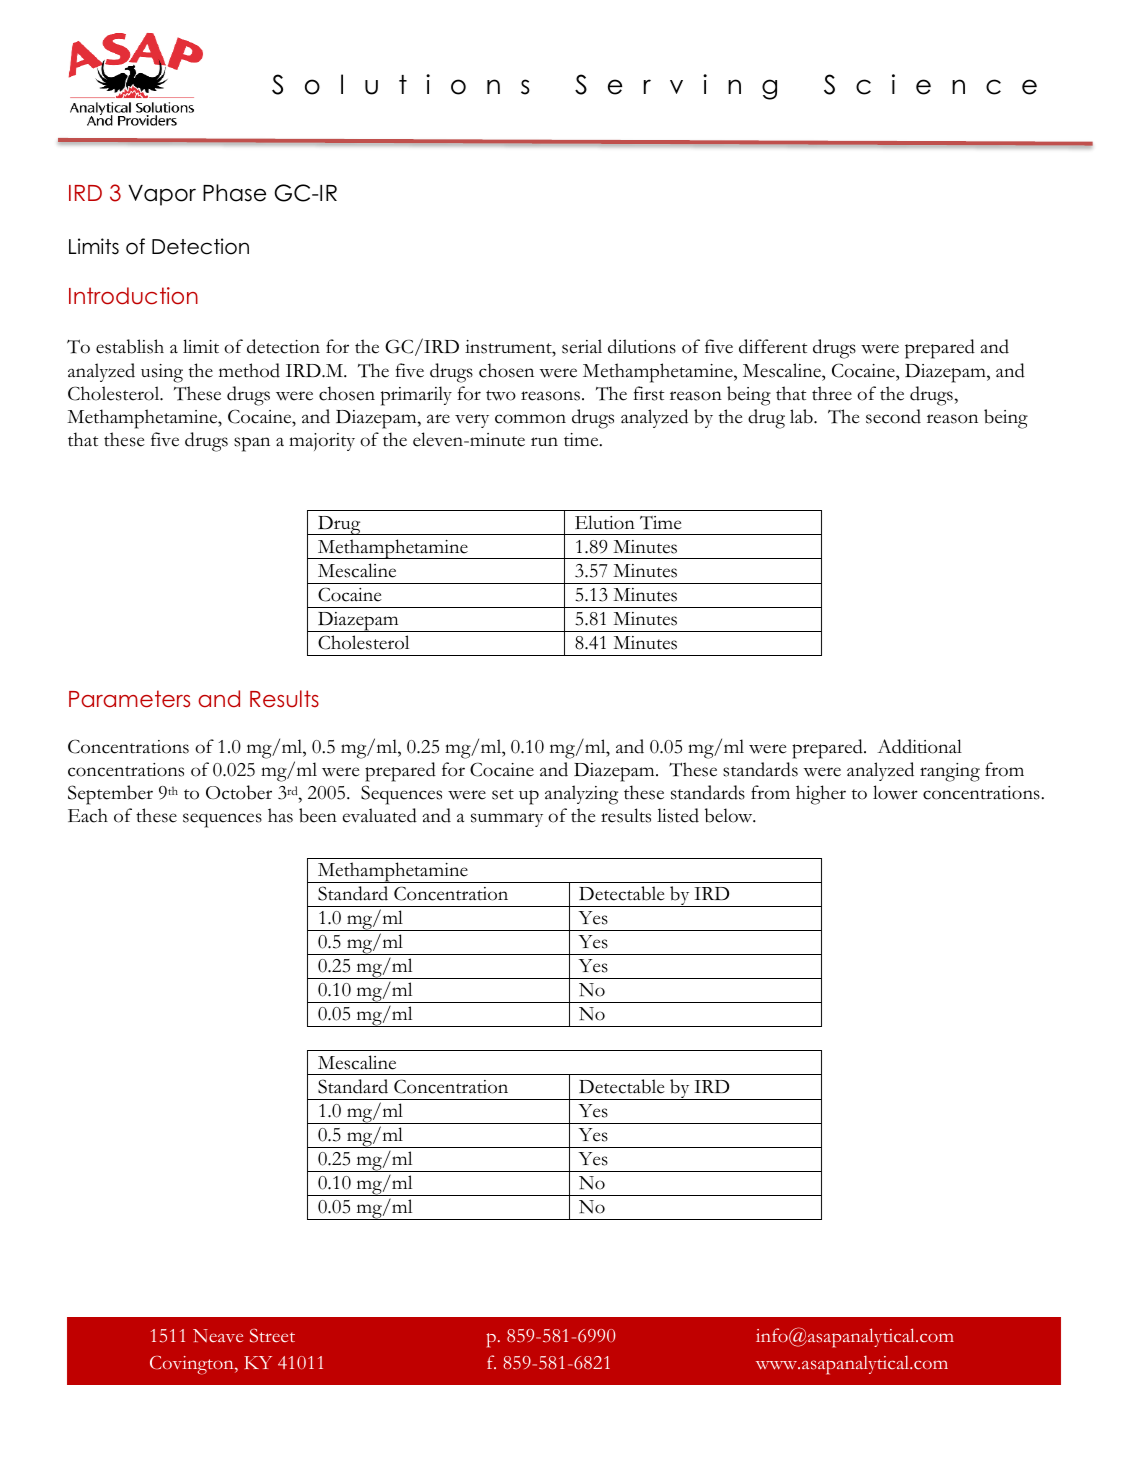 The height and width of the screenshot is (1483, 1146). Describe the element at coordinates (252, 444) in the screenshot. I see `span` at that location.
